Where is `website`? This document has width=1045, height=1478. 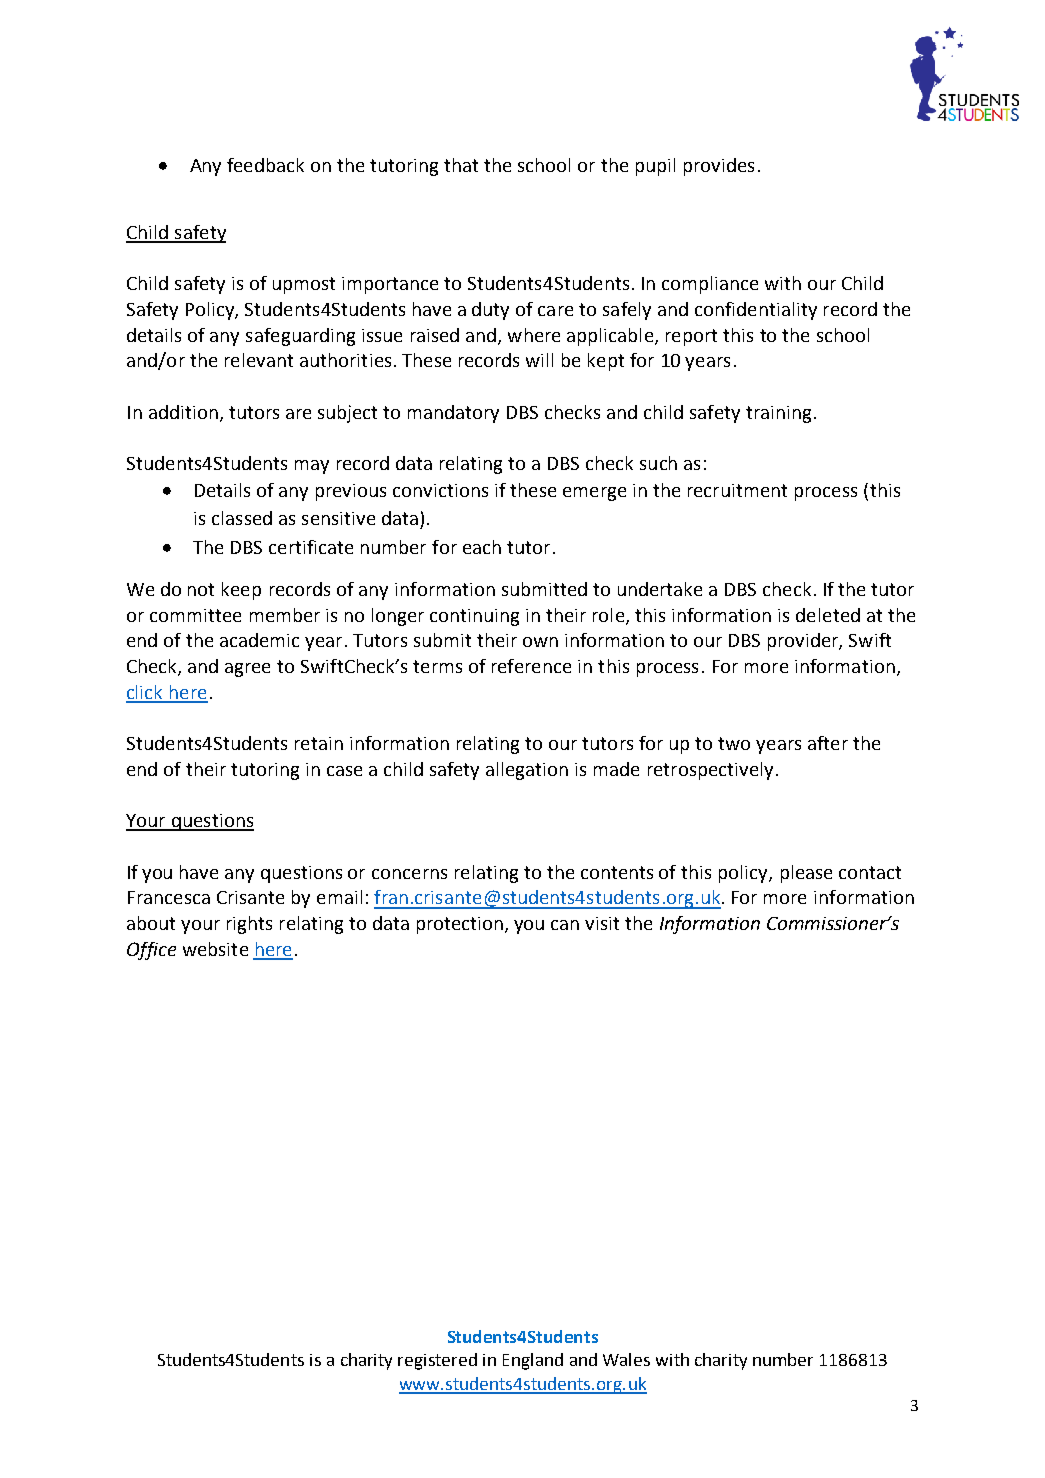 website is located at coordinates (215, 949).
